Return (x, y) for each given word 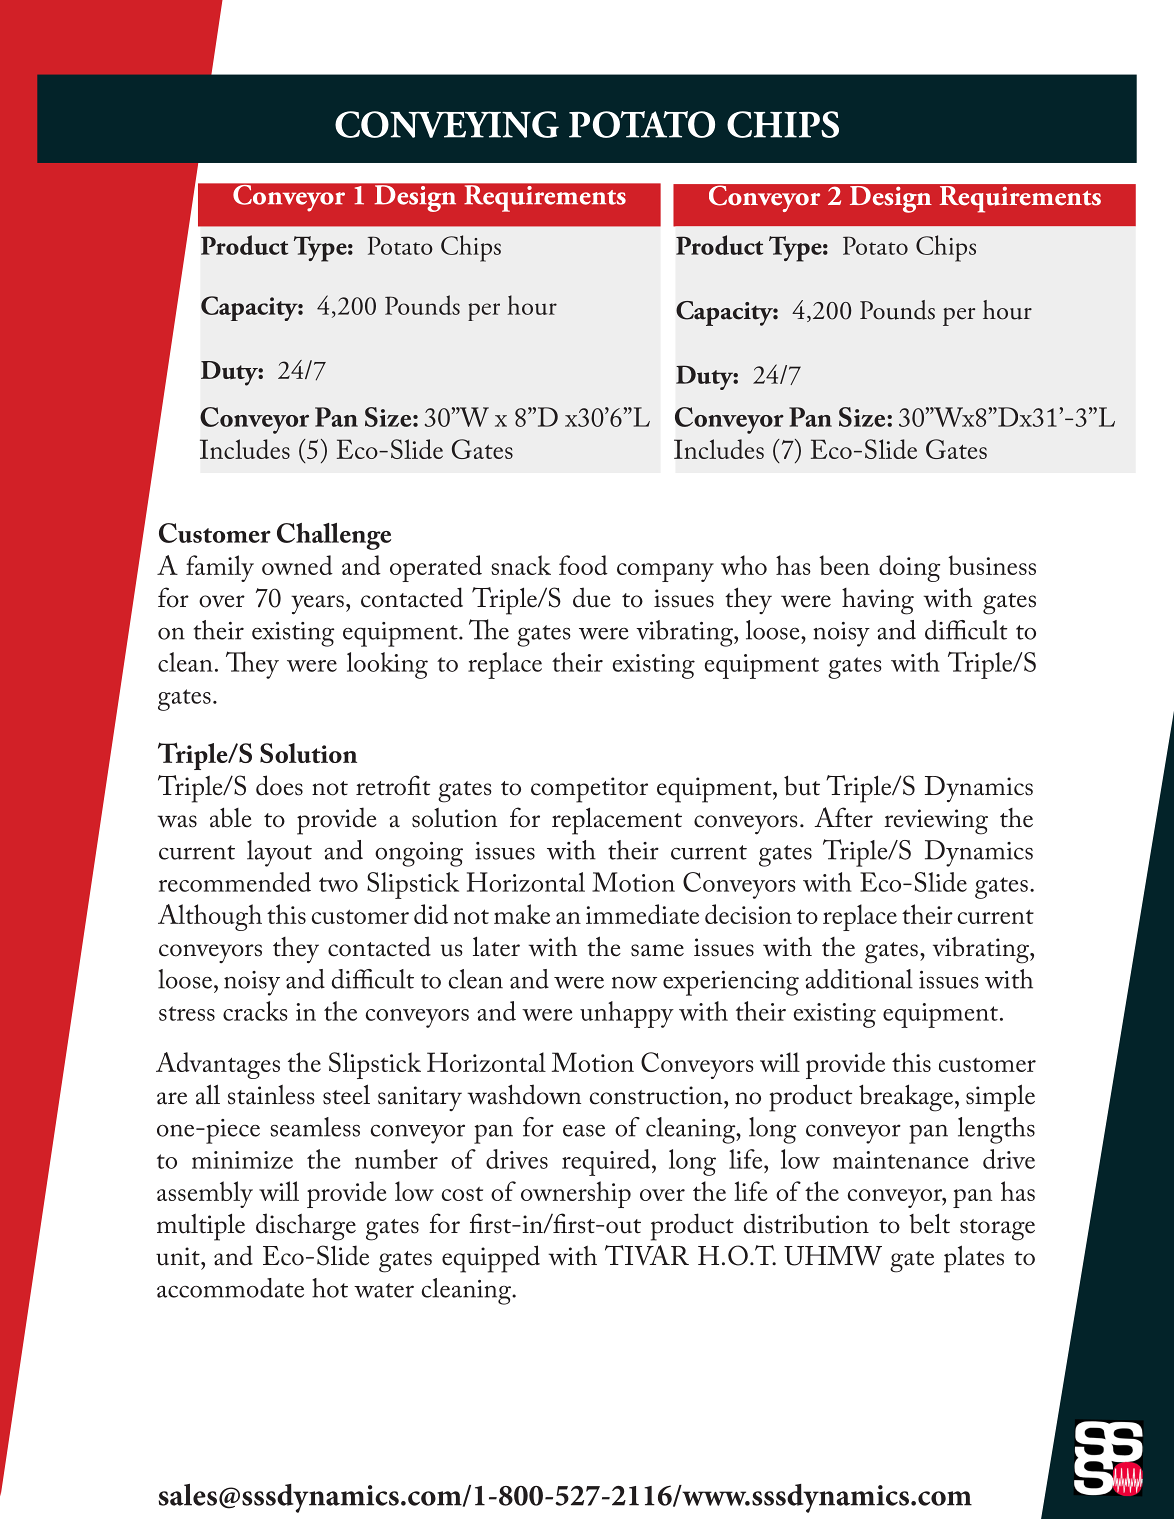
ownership (576, 1194)
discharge (306, 1227)
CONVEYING (447, 124)
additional (859, 979)
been (844, 565)
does (279, 785)
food (583, 565)
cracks (255, 1011)
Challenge (334, 536)
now (634, 983)
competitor (589, 790)
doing (909, 568)
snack (521, 565)
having (878, 601)
